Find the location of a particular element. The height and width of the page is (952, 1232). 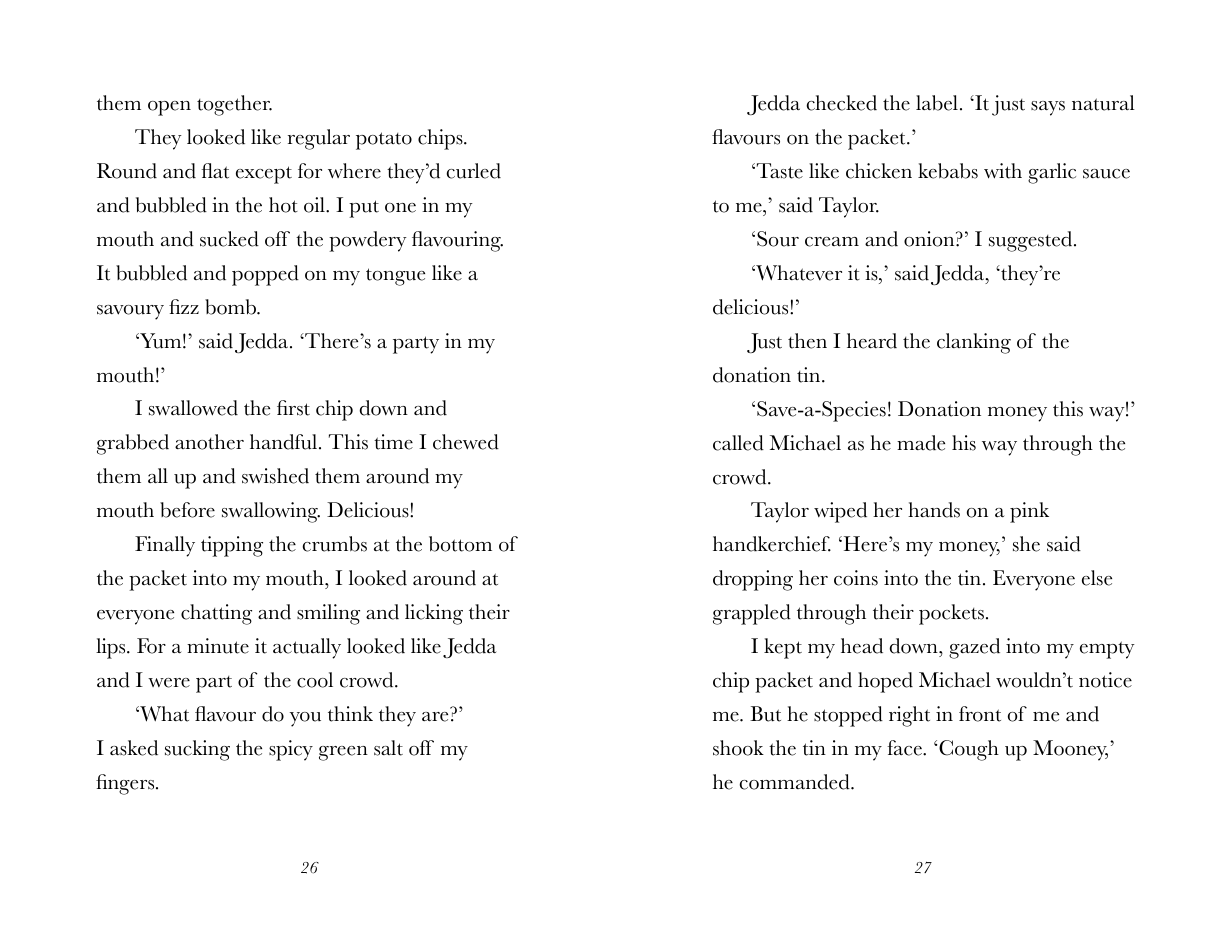

called is located at coordinates (738, 443).
